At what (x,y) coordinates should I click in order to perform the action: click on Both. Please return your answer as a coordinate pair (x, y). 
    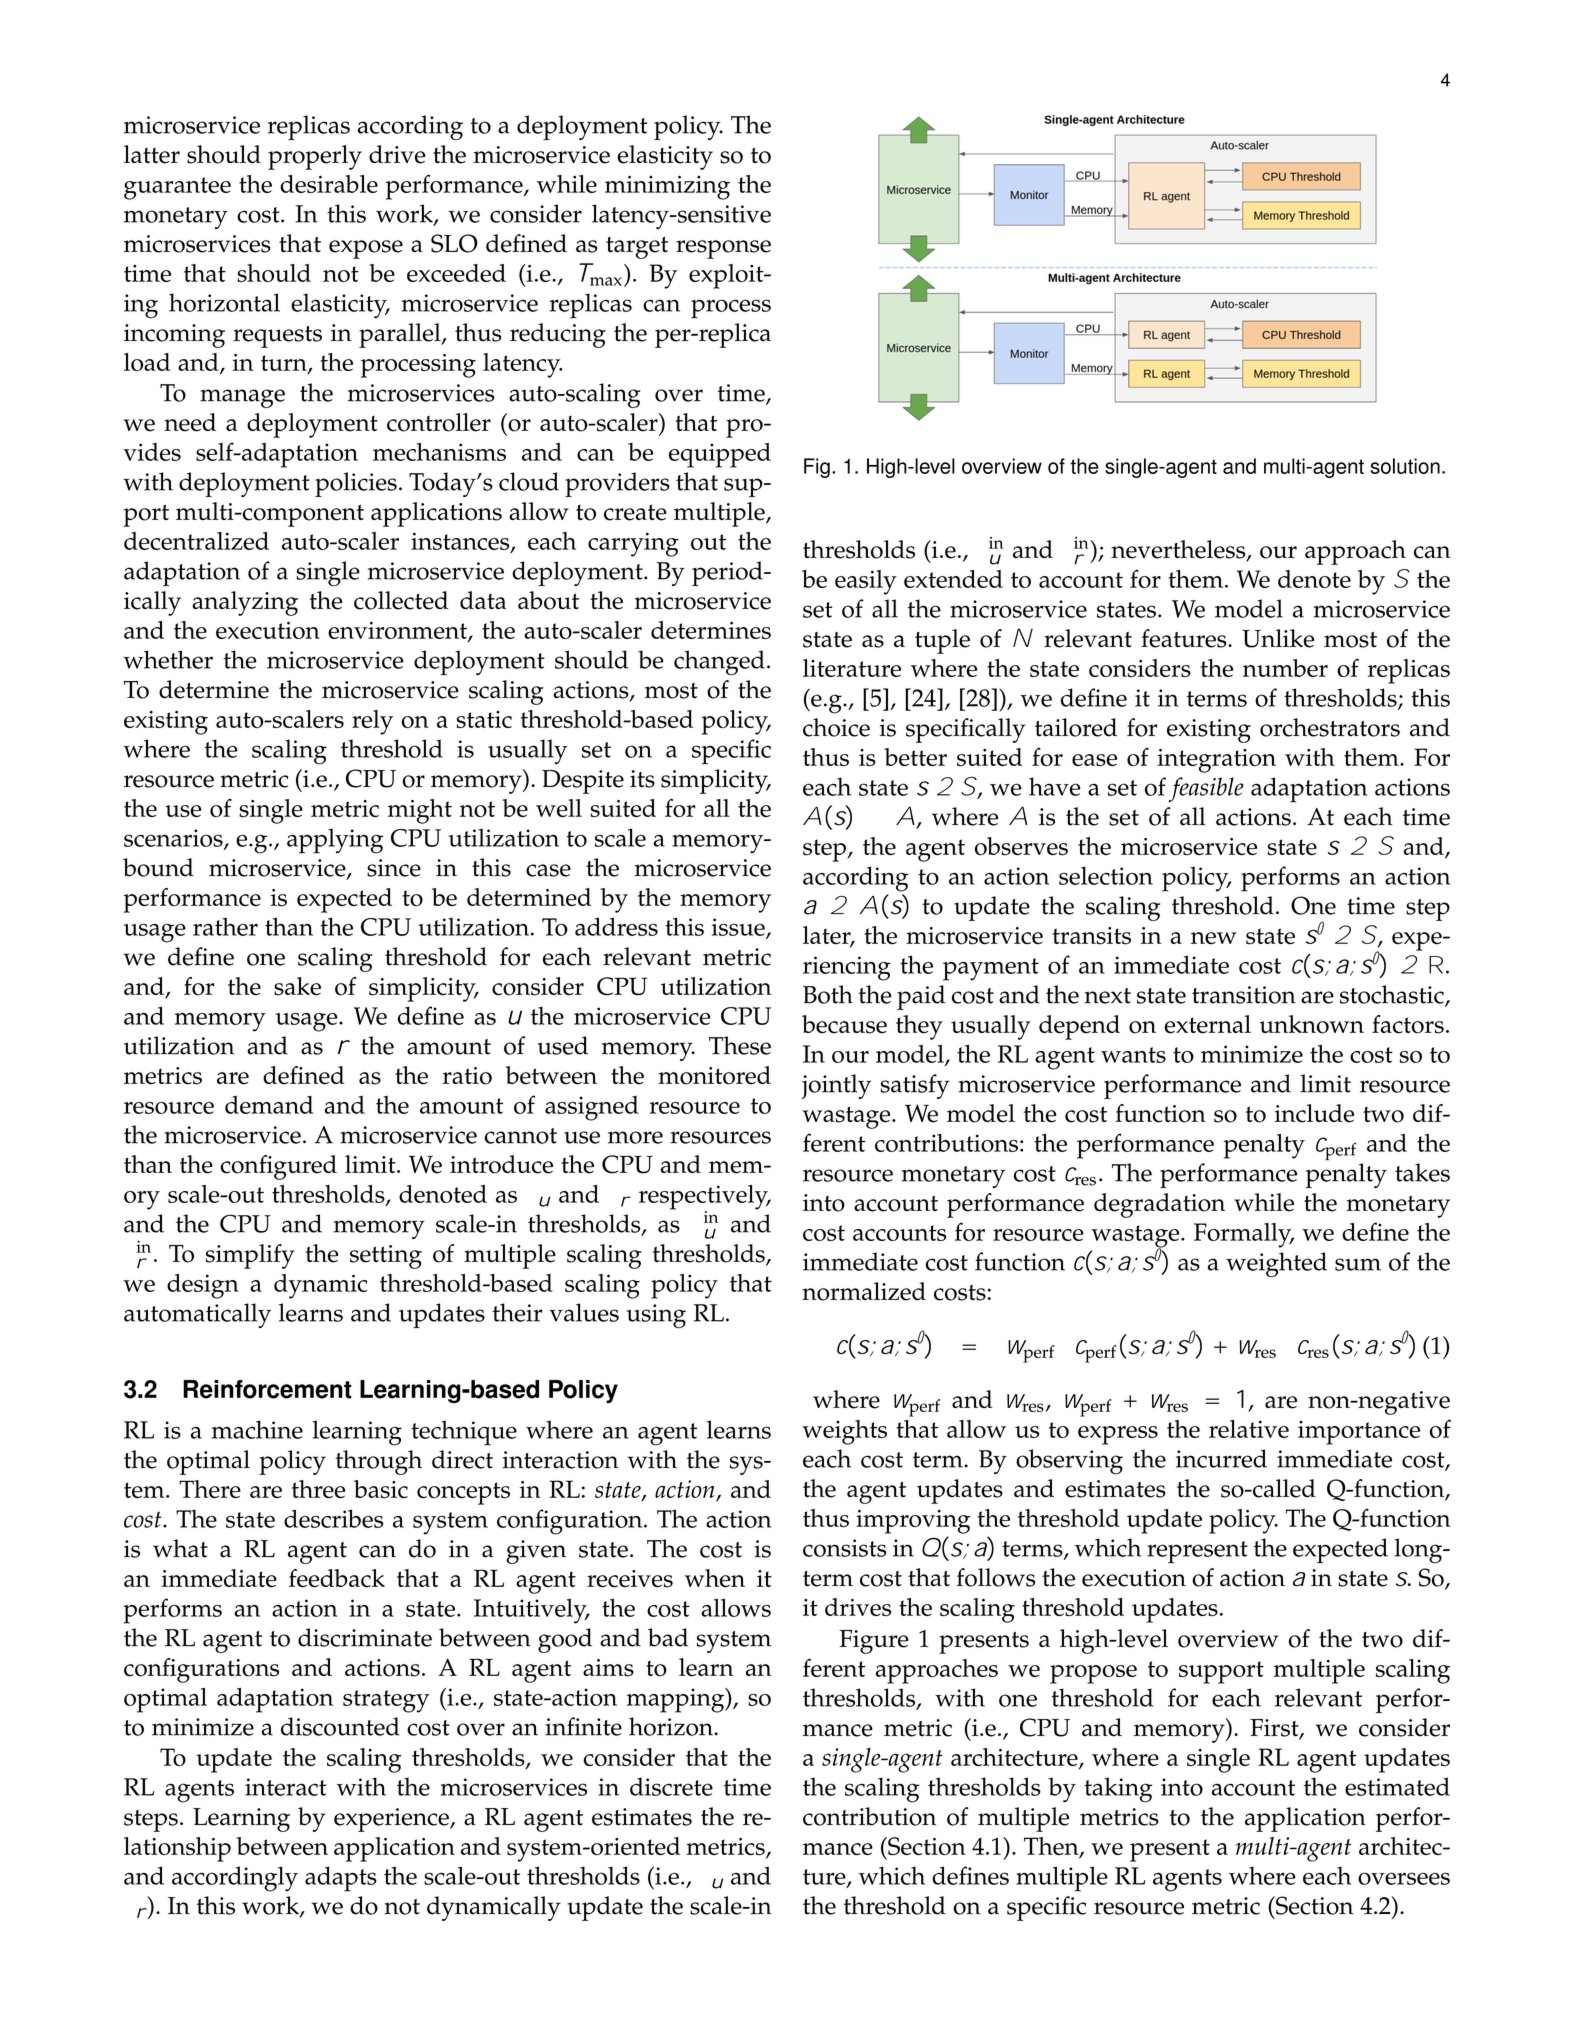
    Looking at the image, I should click on (828, 994).
